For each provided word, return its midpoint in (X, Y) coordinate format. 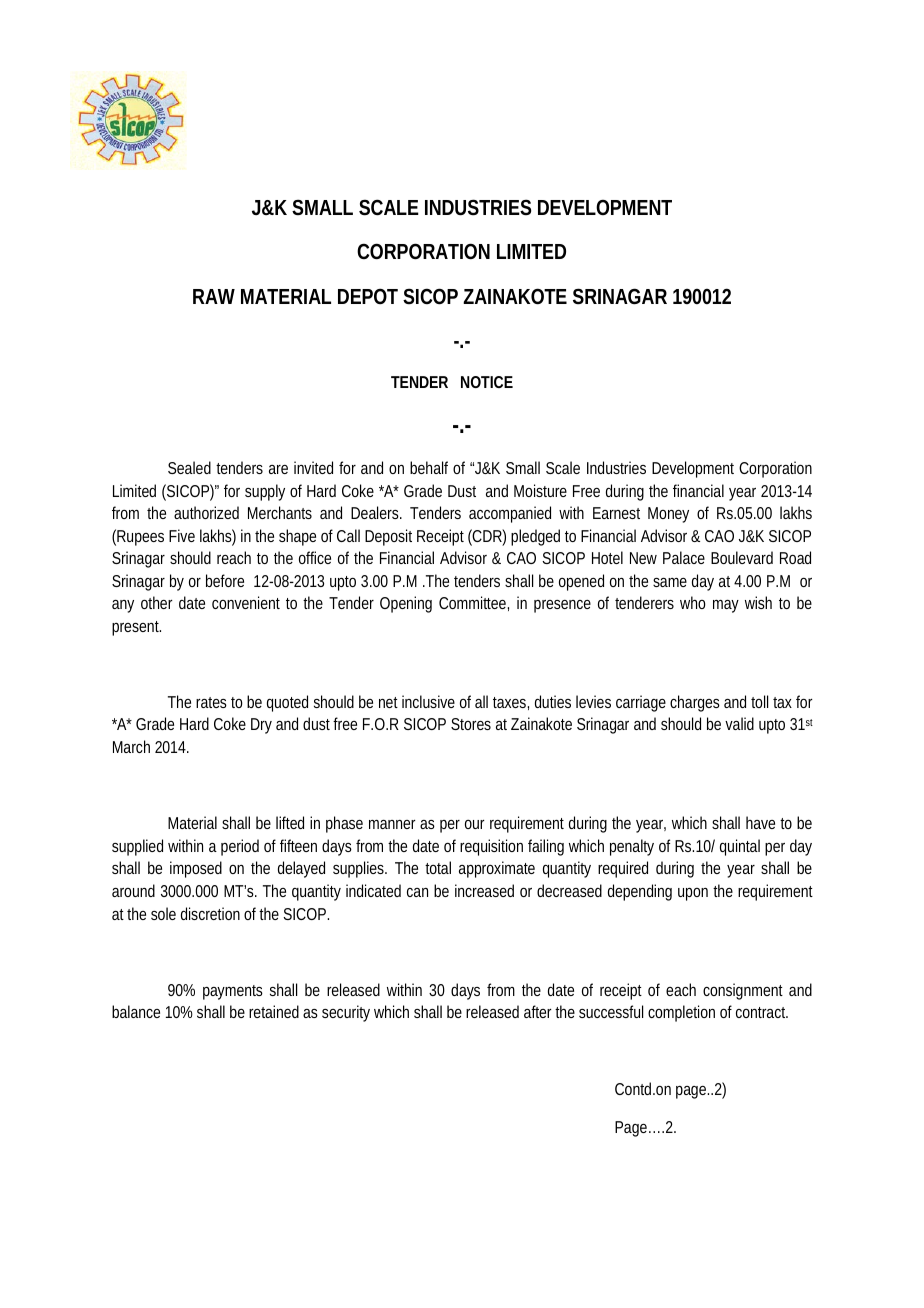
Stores (471, 724)
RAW (214, 296)
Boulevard (742, 557)
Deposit (388, 537)
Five (182, 535)
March (131, 746)
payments (233, 992)
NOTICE (487, 382)
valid (739, 723)
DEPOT (368, 296)
